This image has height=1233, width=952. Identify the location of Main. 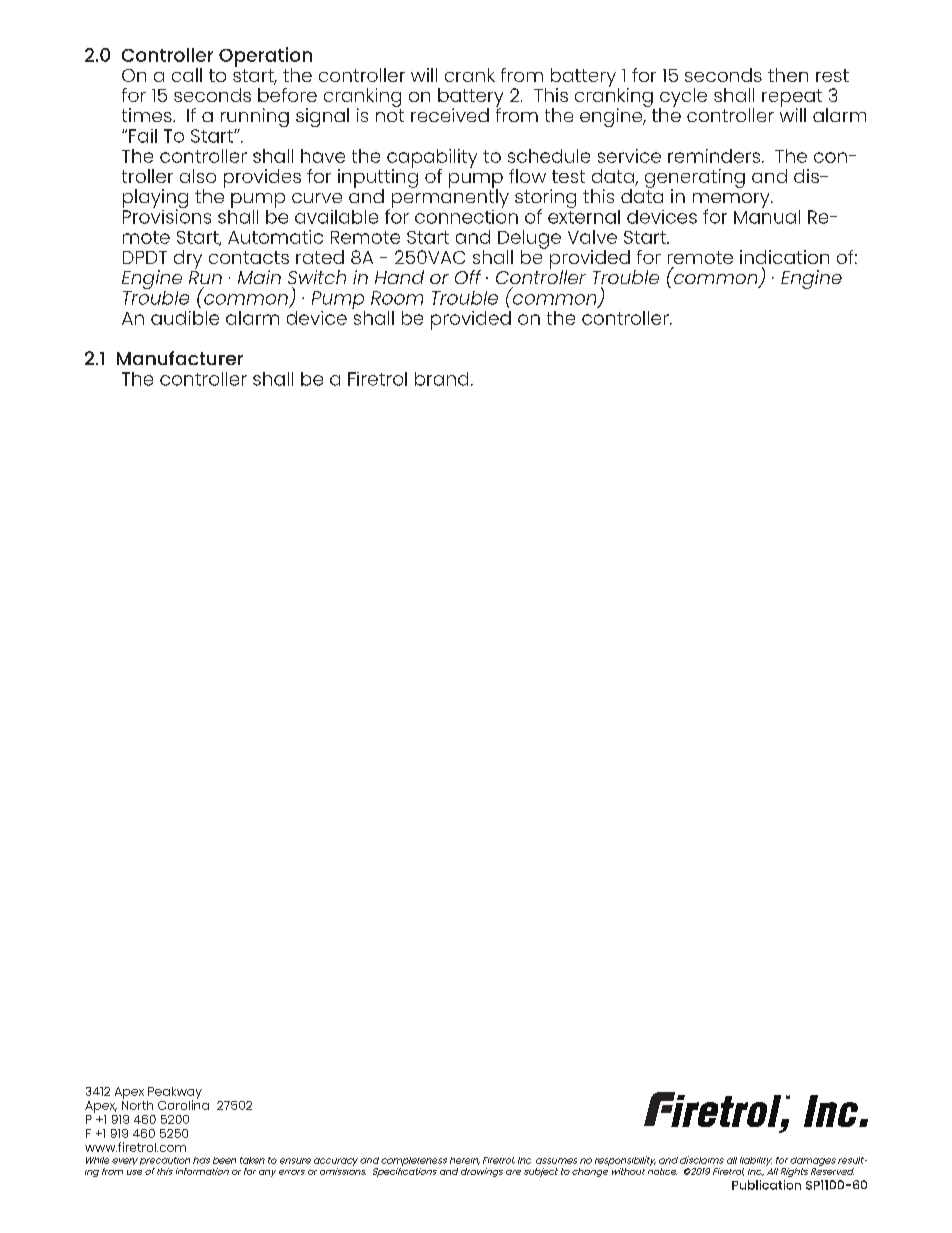
(259, 277).
